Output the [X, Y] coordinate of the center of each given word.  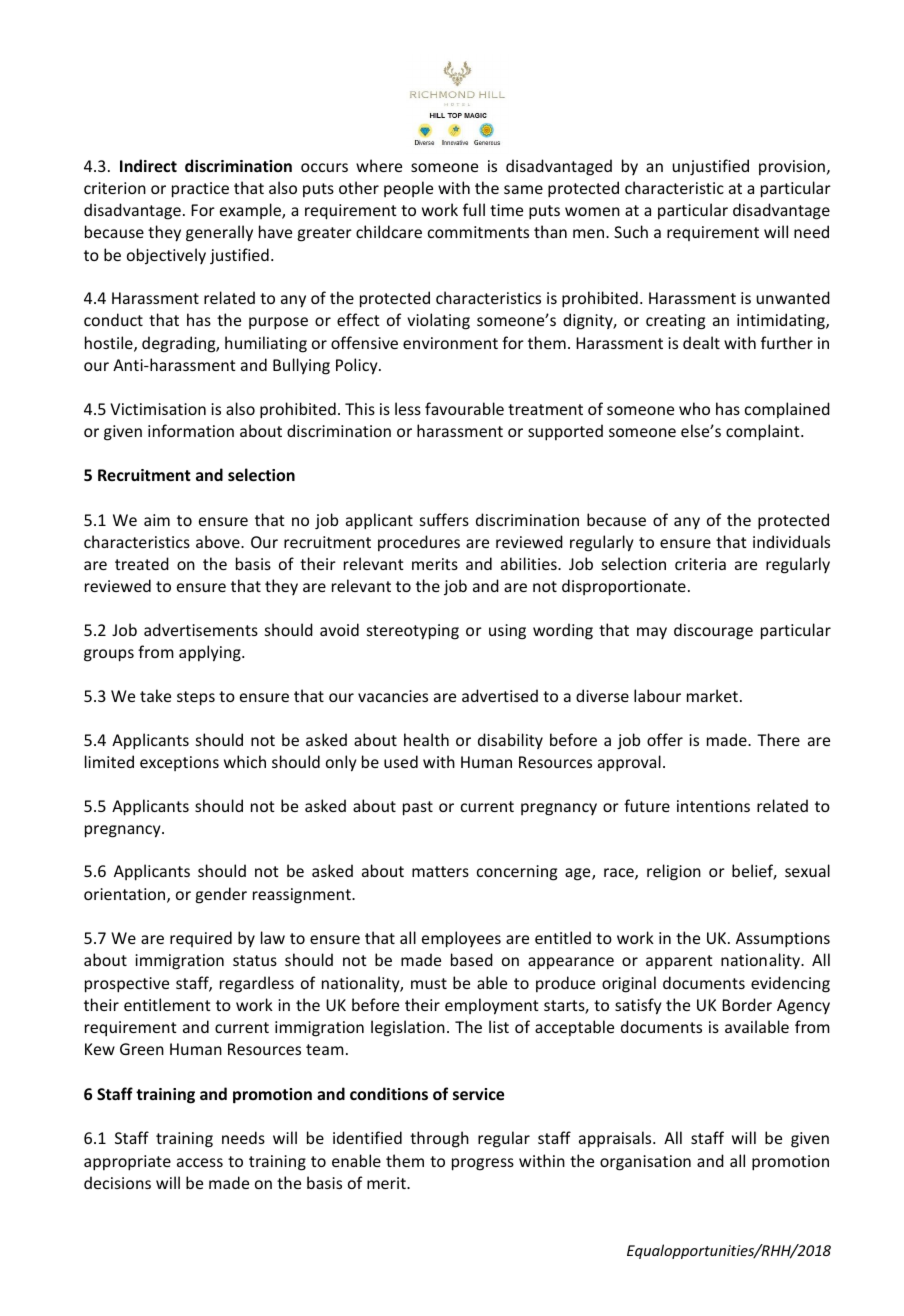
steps [196, 698]
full [474, 209]
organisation [645, 1163]
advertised [500, 695]
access [200, 1162]
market [712, 695]
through [439, 1139]
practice [200, 190]
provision [792, 167]
